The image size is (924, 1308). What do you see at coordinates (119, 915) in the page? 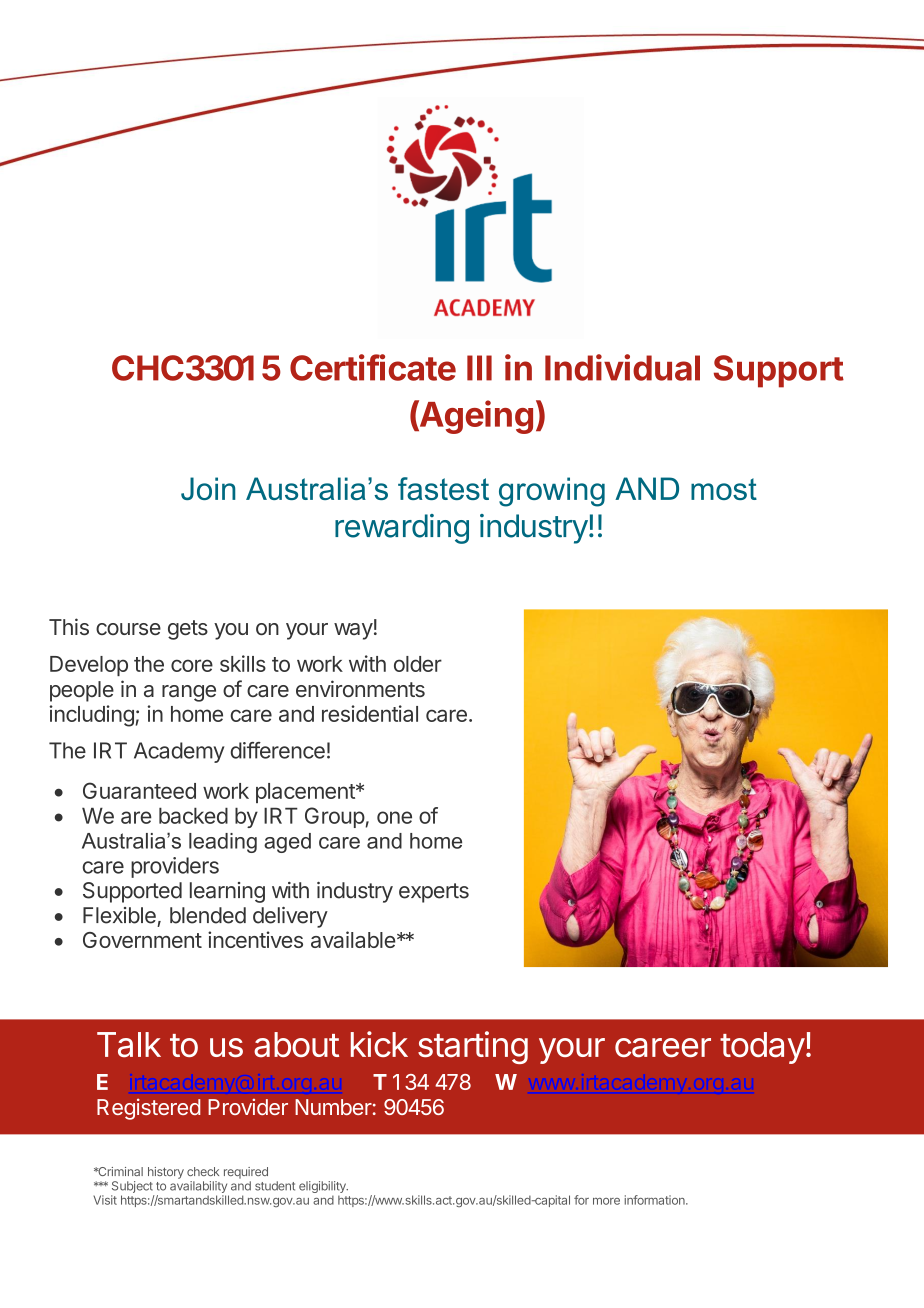
I see `Flexible` at bounding box center [119, 915].
